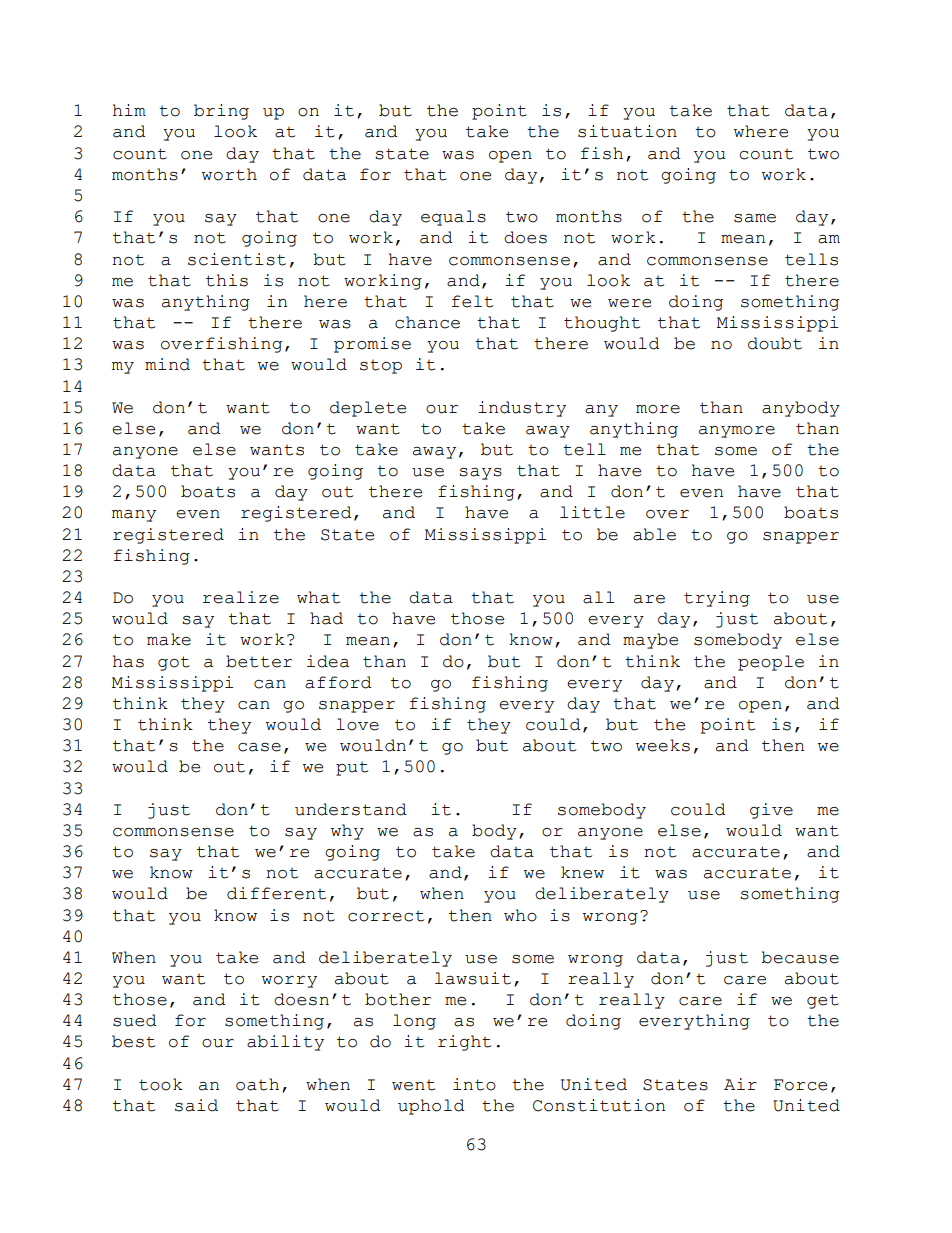 The width and height of the image is (952, 1233). I want to click on same, so click(755, 218).
